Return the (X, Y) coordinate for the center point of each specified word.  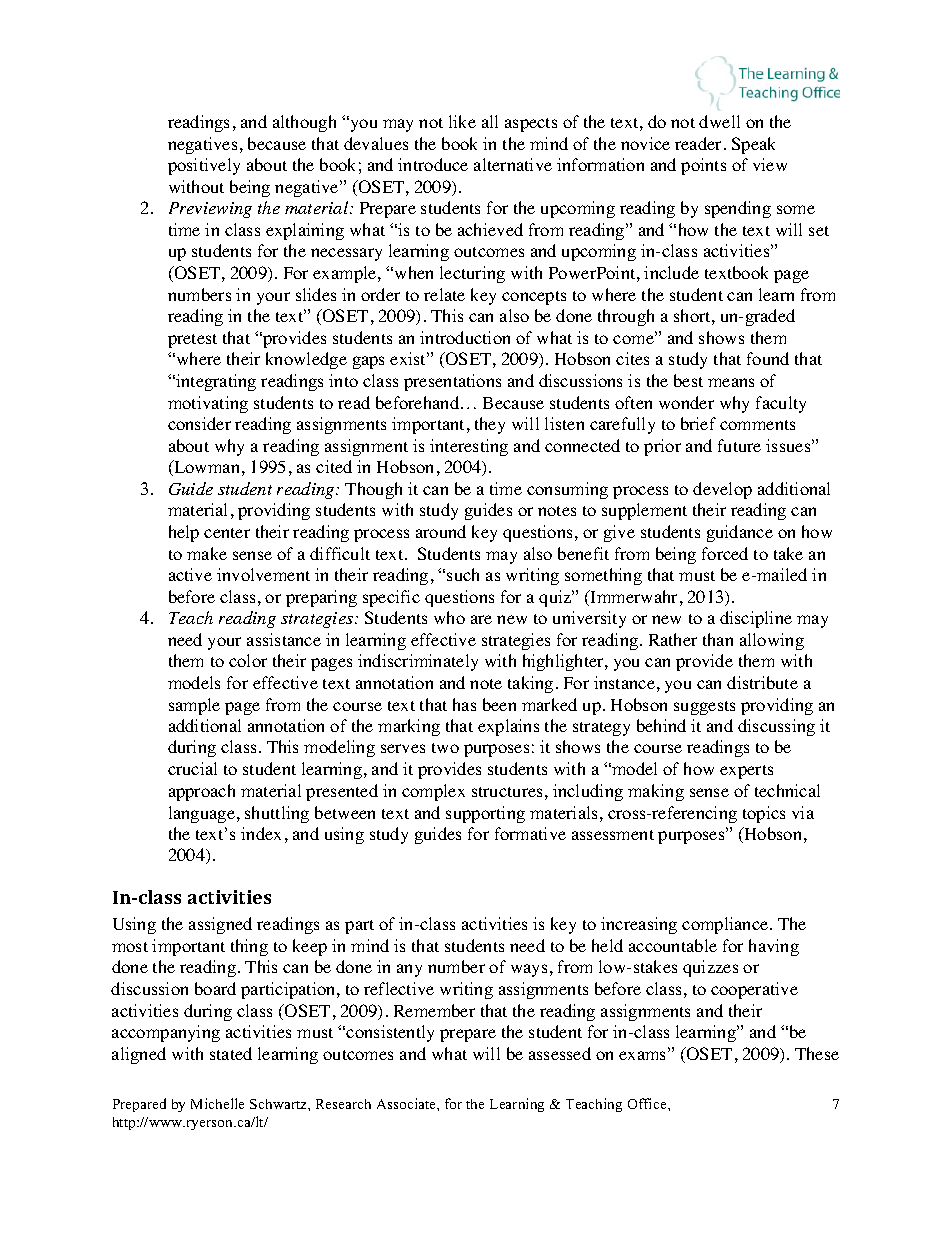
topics (764, 814)
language (202, 814)
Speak (753, 145)
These (817, 1053)
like (462, 121)
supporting (485, 814)
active (190, 574)
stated (231, 1053)
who (449, 617)
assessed (560, 1053)
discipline (756, 619)
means (731, 382)
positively (204, 166)
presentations (452, 382)
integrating (215, 382)
